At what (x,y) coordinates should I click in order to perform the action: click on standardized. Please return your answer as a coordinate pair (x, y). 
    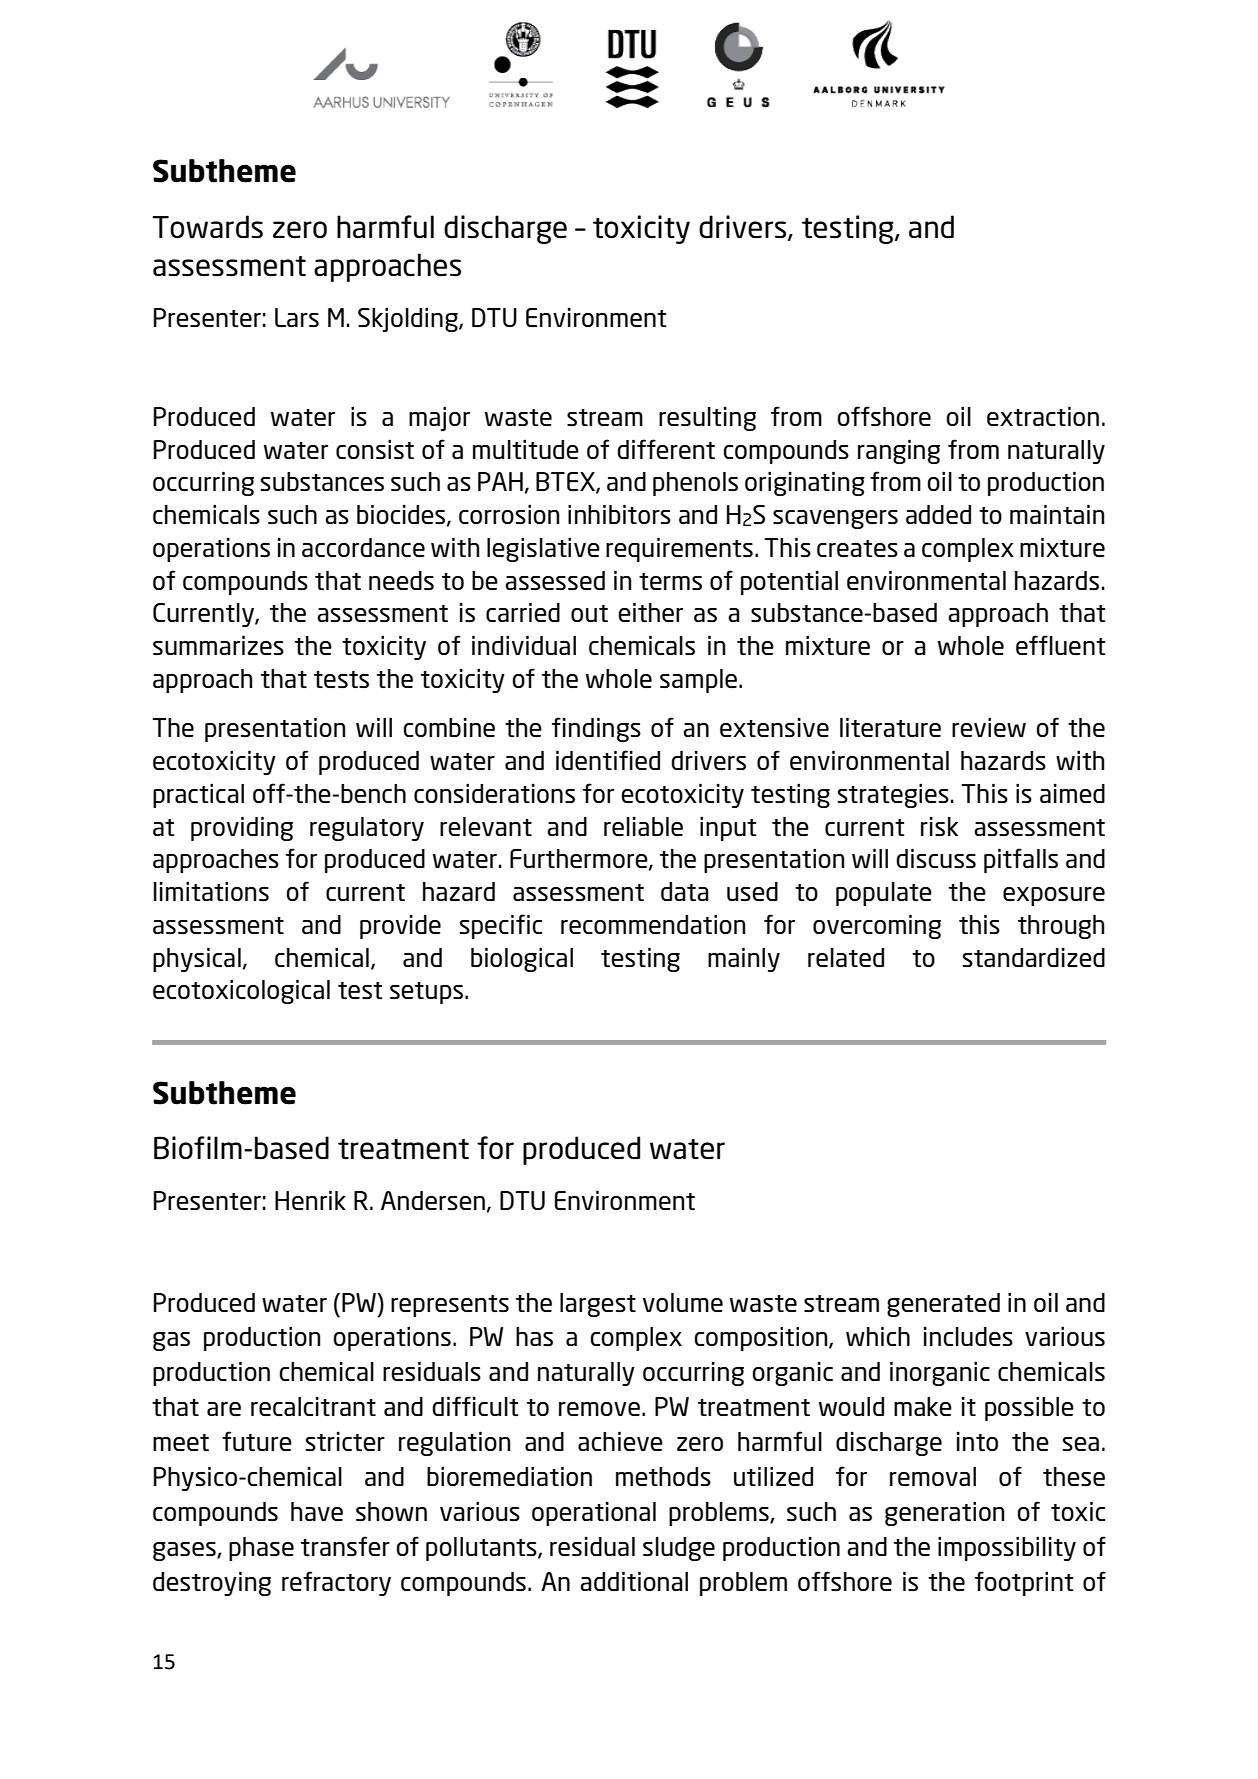
    Looking at the image, I should click on (1034, 957).
